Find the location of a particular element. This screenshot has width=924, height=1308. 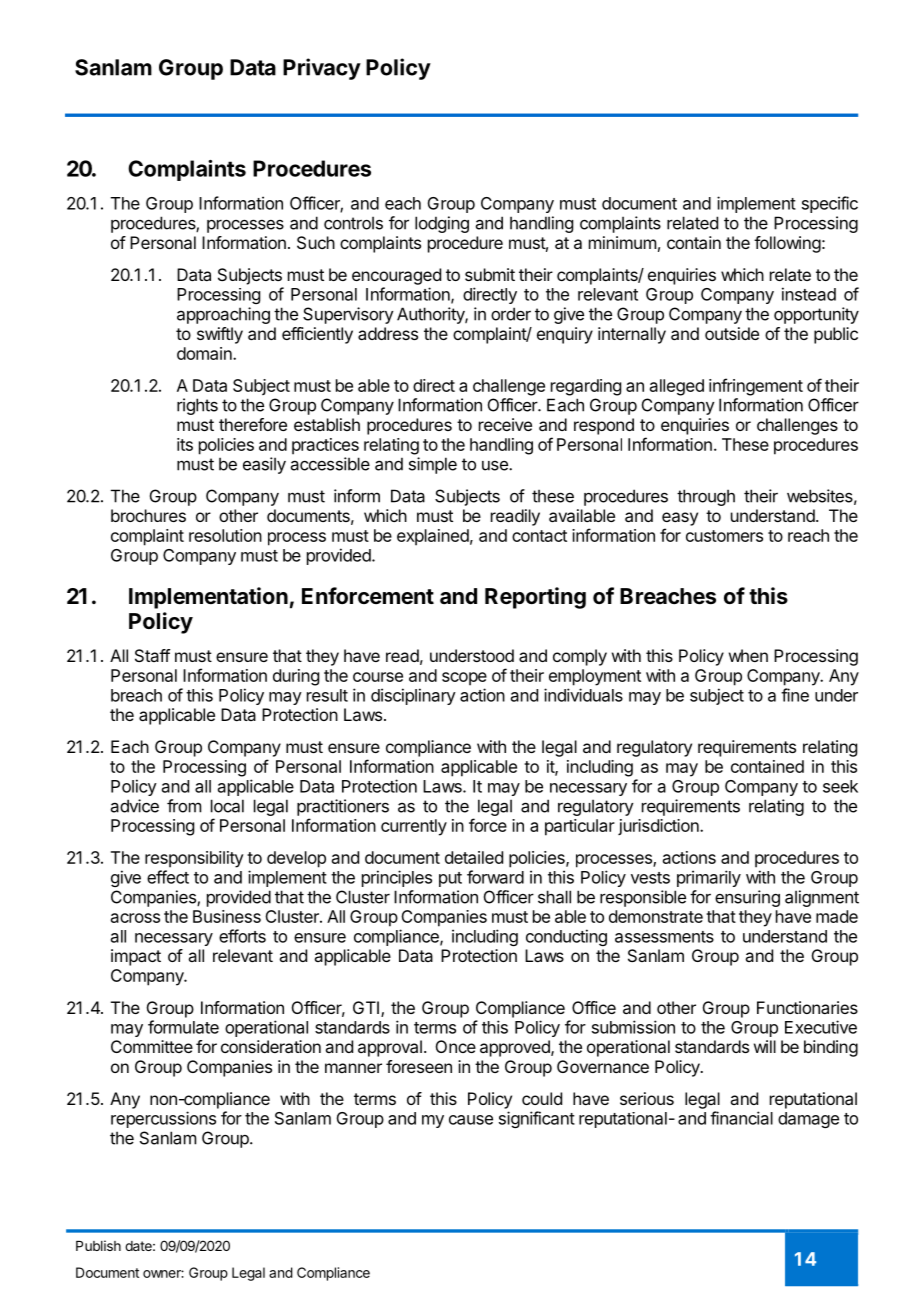

cause is located at coordinates (471, 1120).
